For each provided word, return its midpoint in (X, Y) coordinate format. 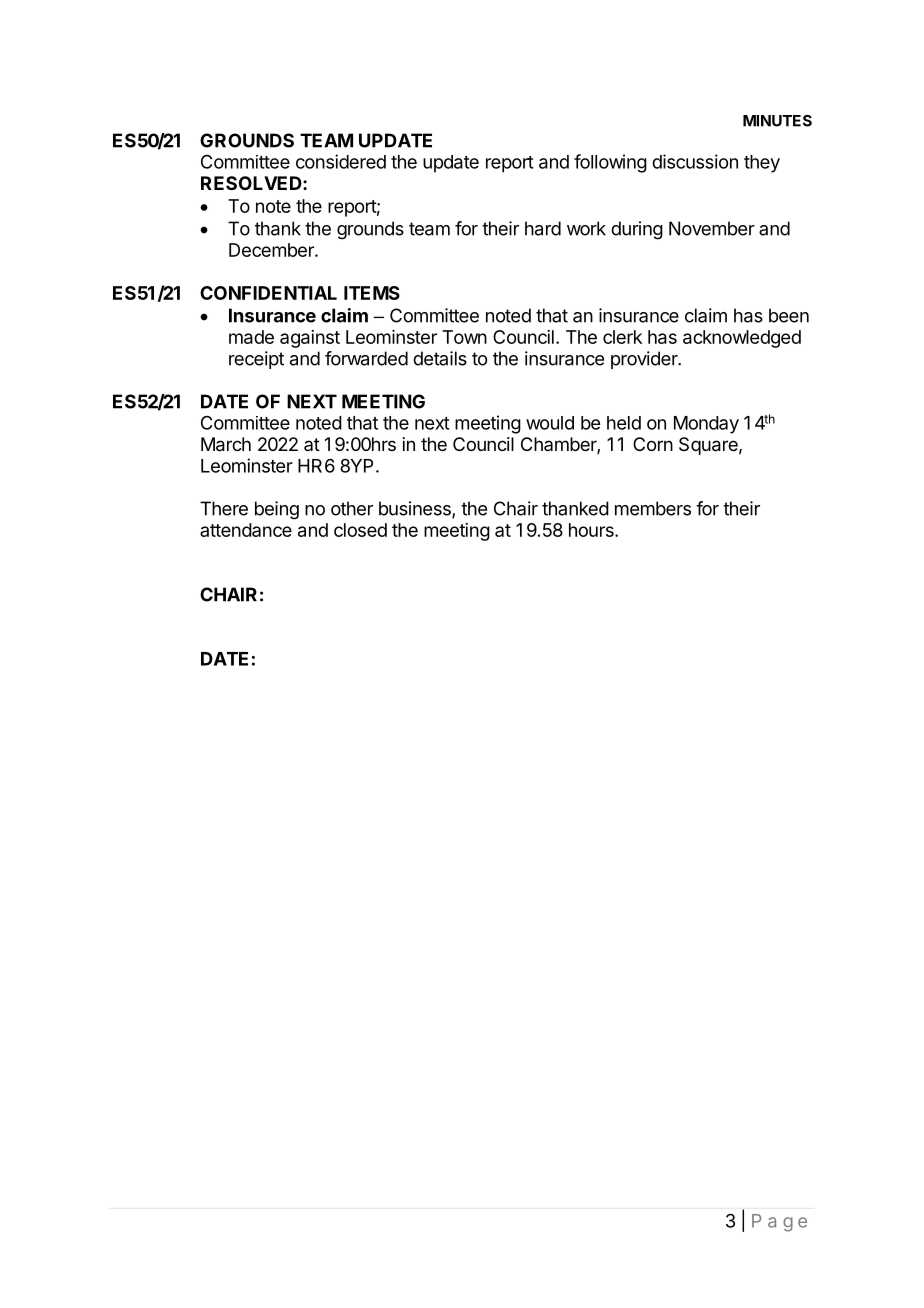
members (653, 508)
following (610, 163)
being (277, 510)
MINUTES (777, 121)
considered (341, 161)
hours (592, 530)
